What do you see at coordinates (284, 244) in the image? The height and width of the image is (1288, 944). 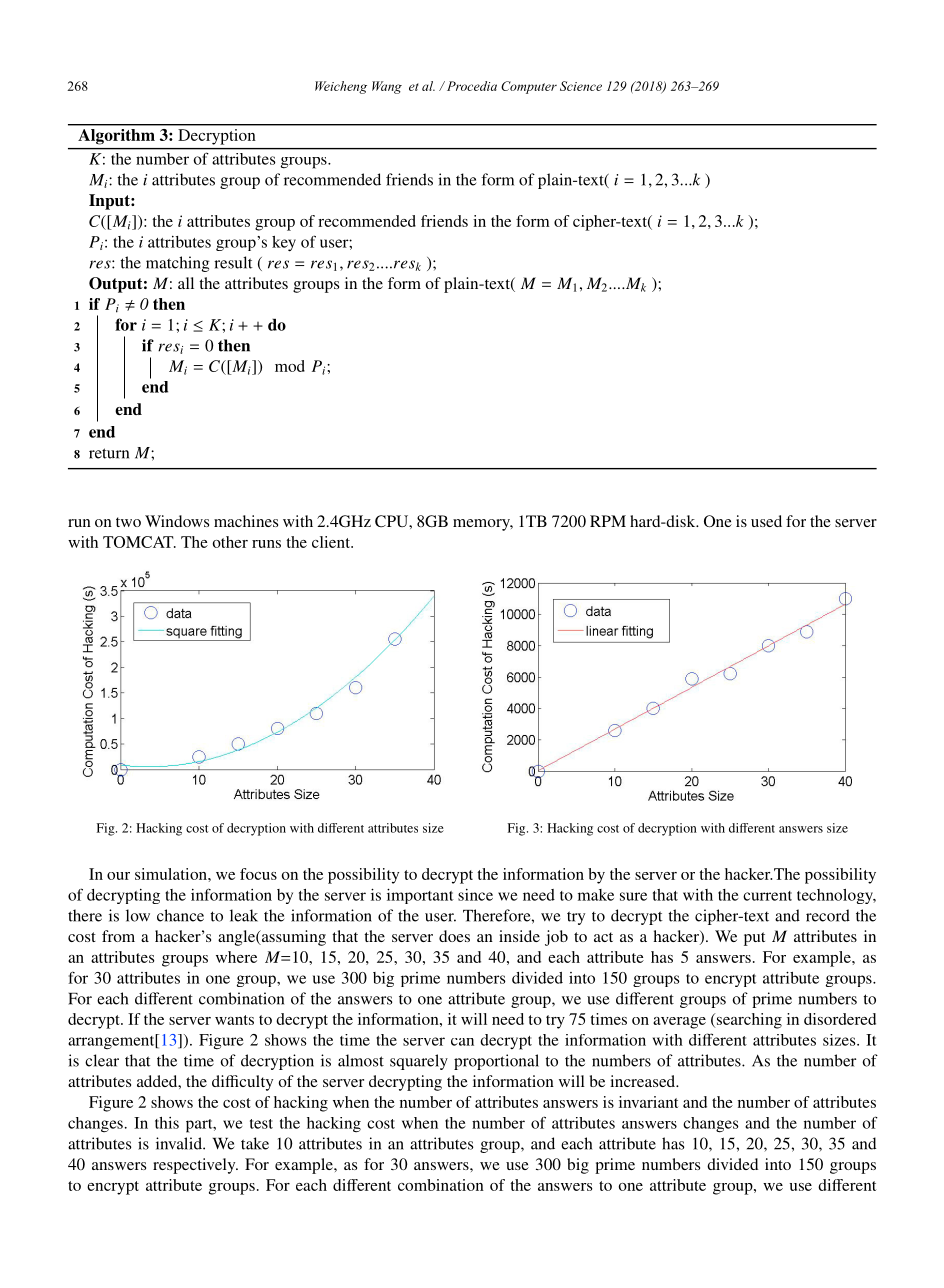 I see `key` at bounding box center [284, 244].
